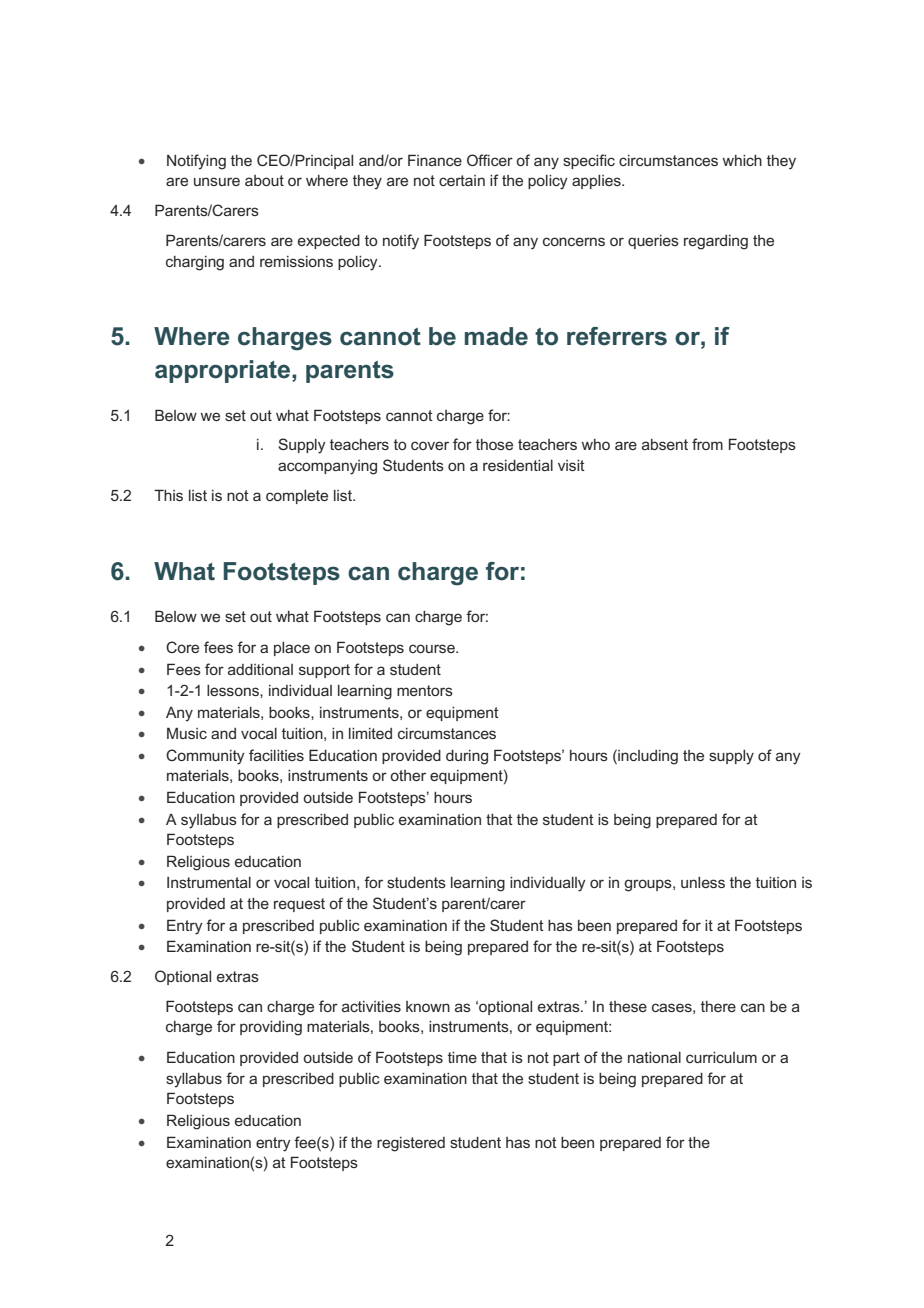 The height and width of the document is (1308, 924). I want to click on certain, so click(462, 180).
